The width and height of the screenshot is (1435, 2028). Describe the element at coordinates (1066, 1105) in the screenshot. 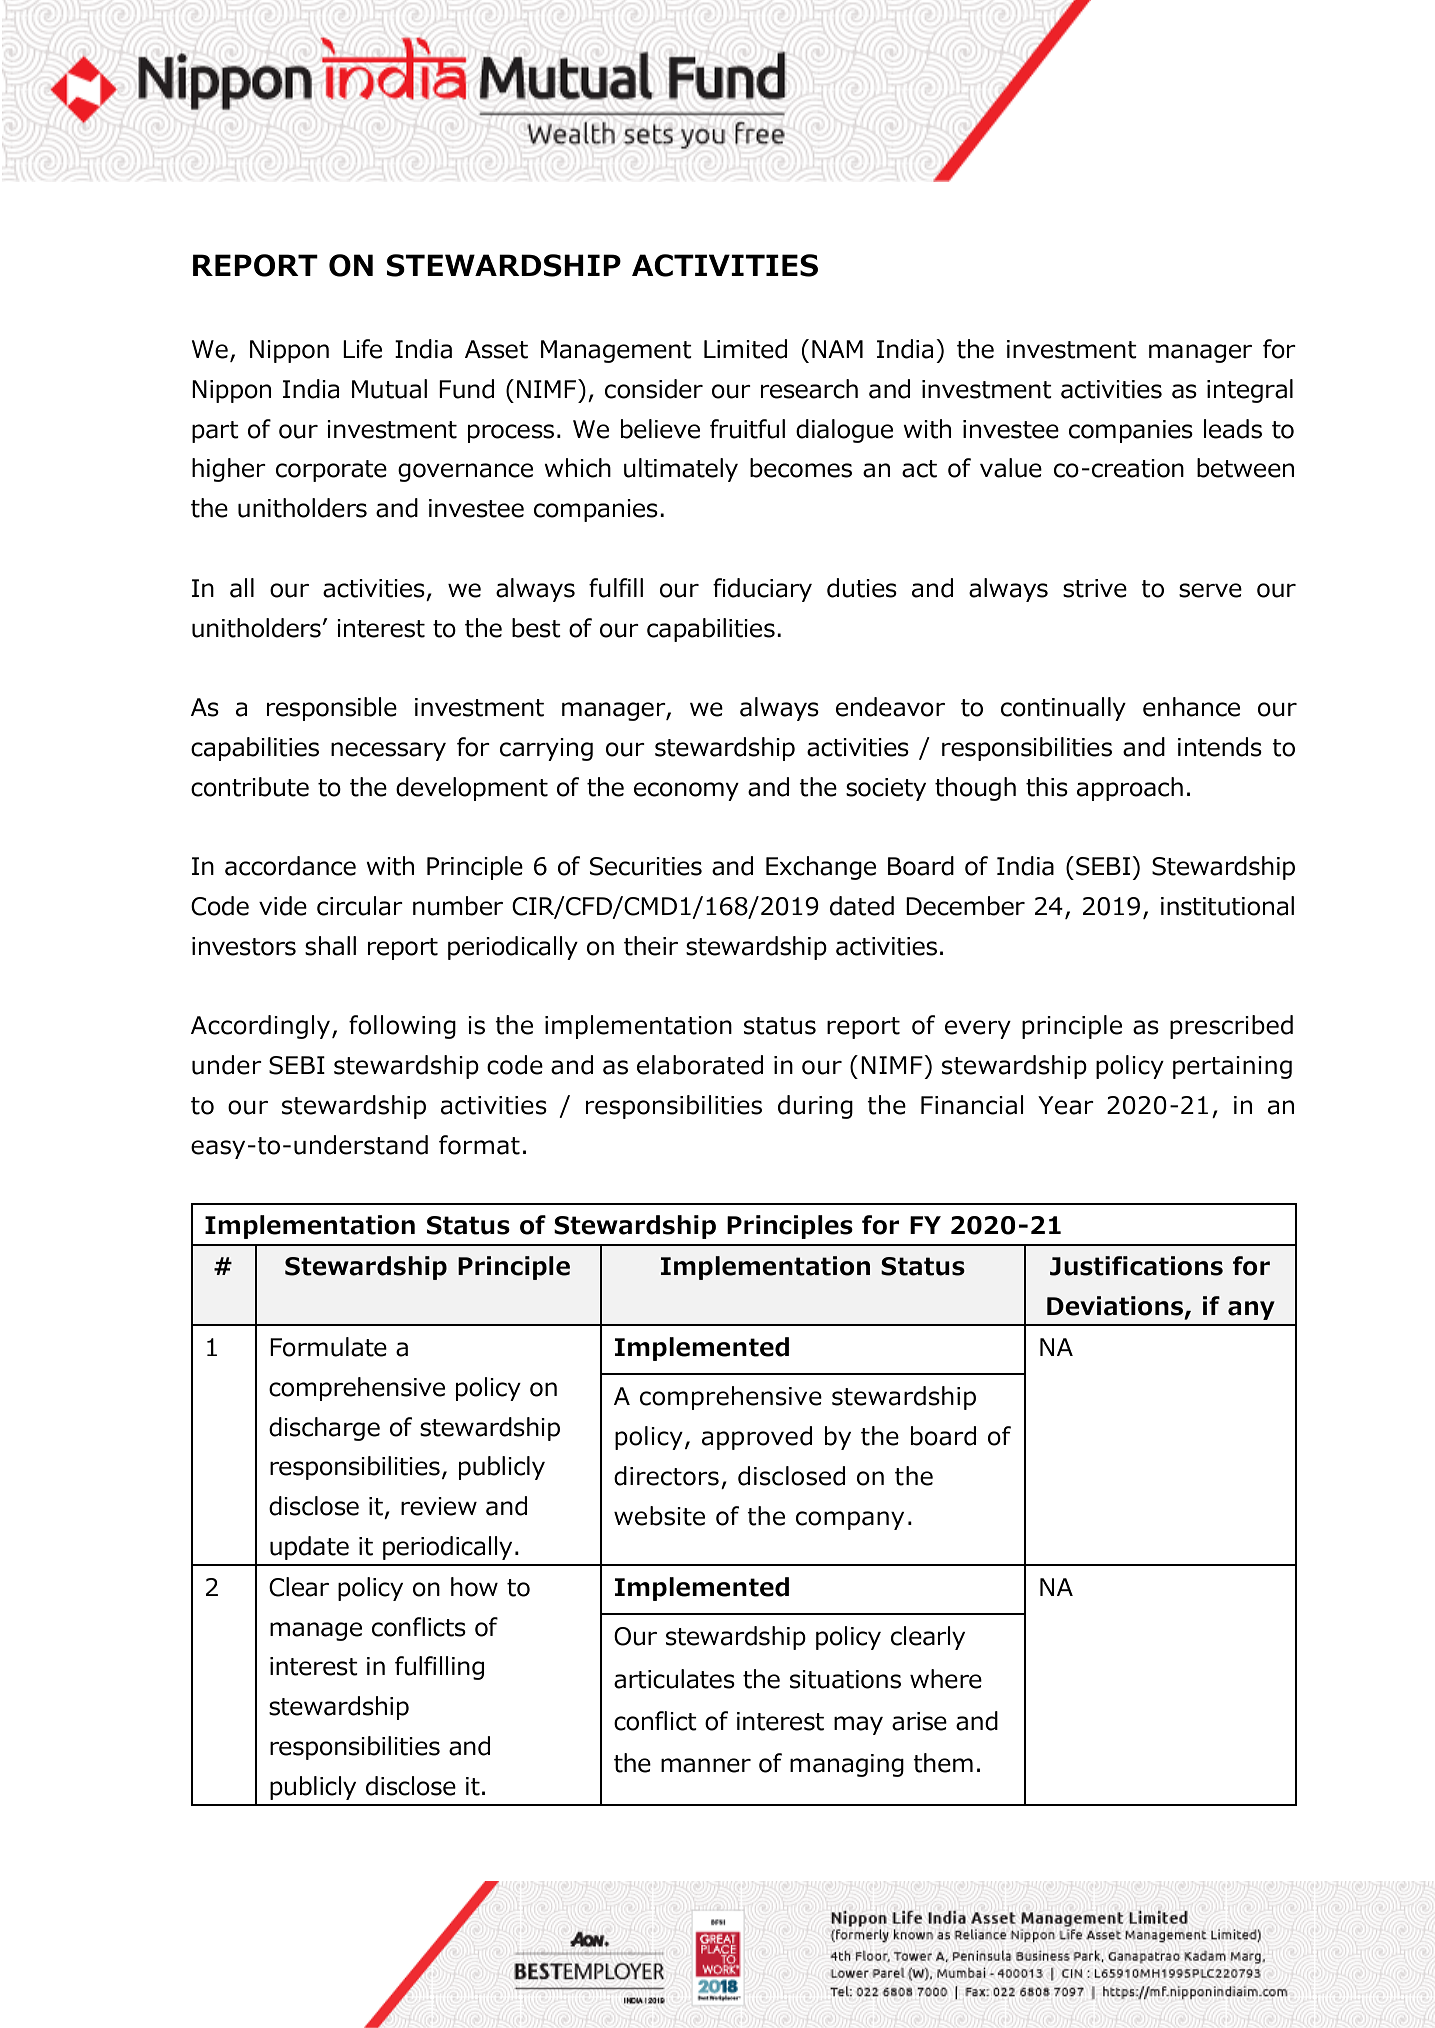

I see `Year` at that location.
